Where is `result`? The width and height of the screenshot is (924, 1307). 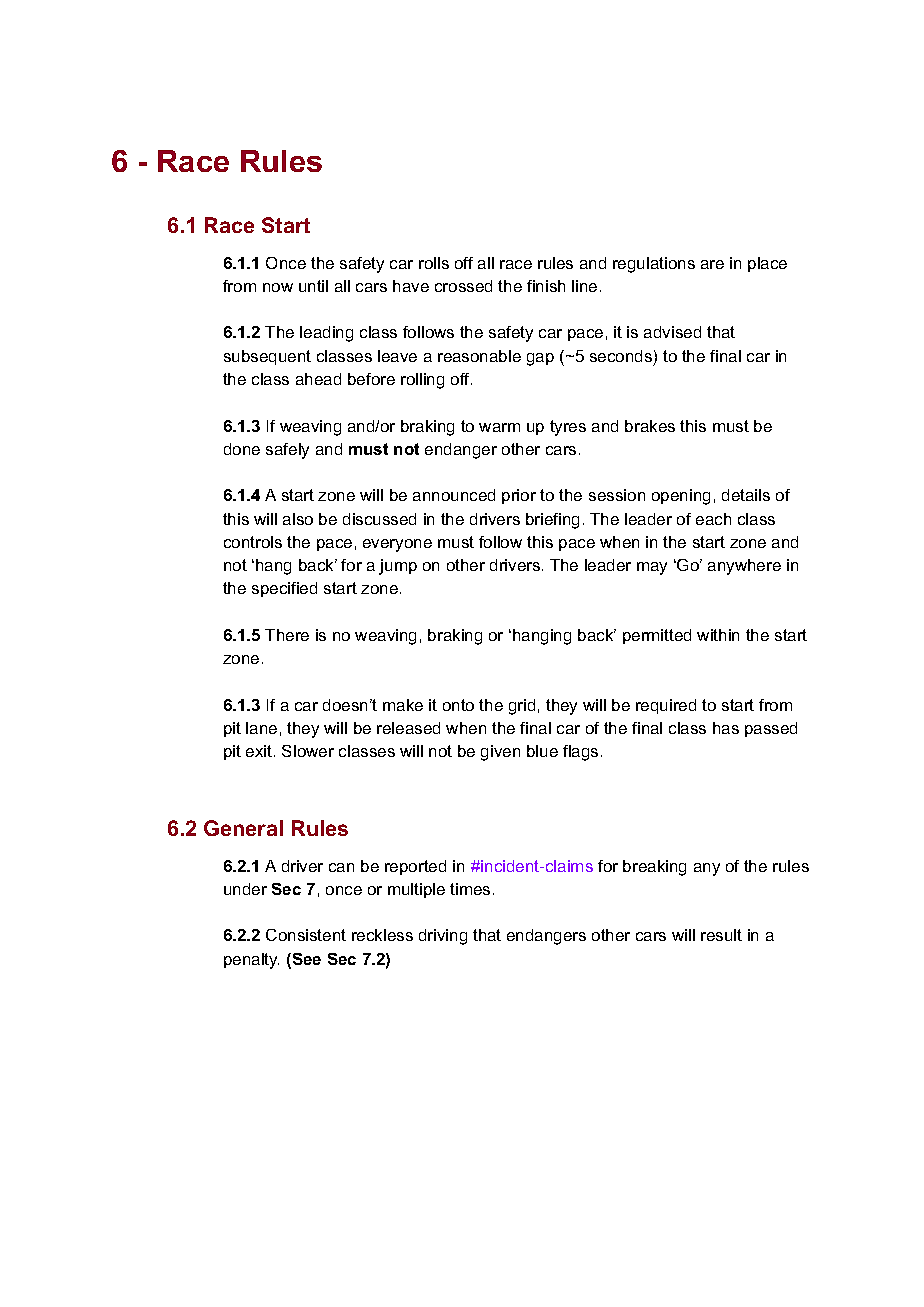 result is located at coordinates (721, 935).
